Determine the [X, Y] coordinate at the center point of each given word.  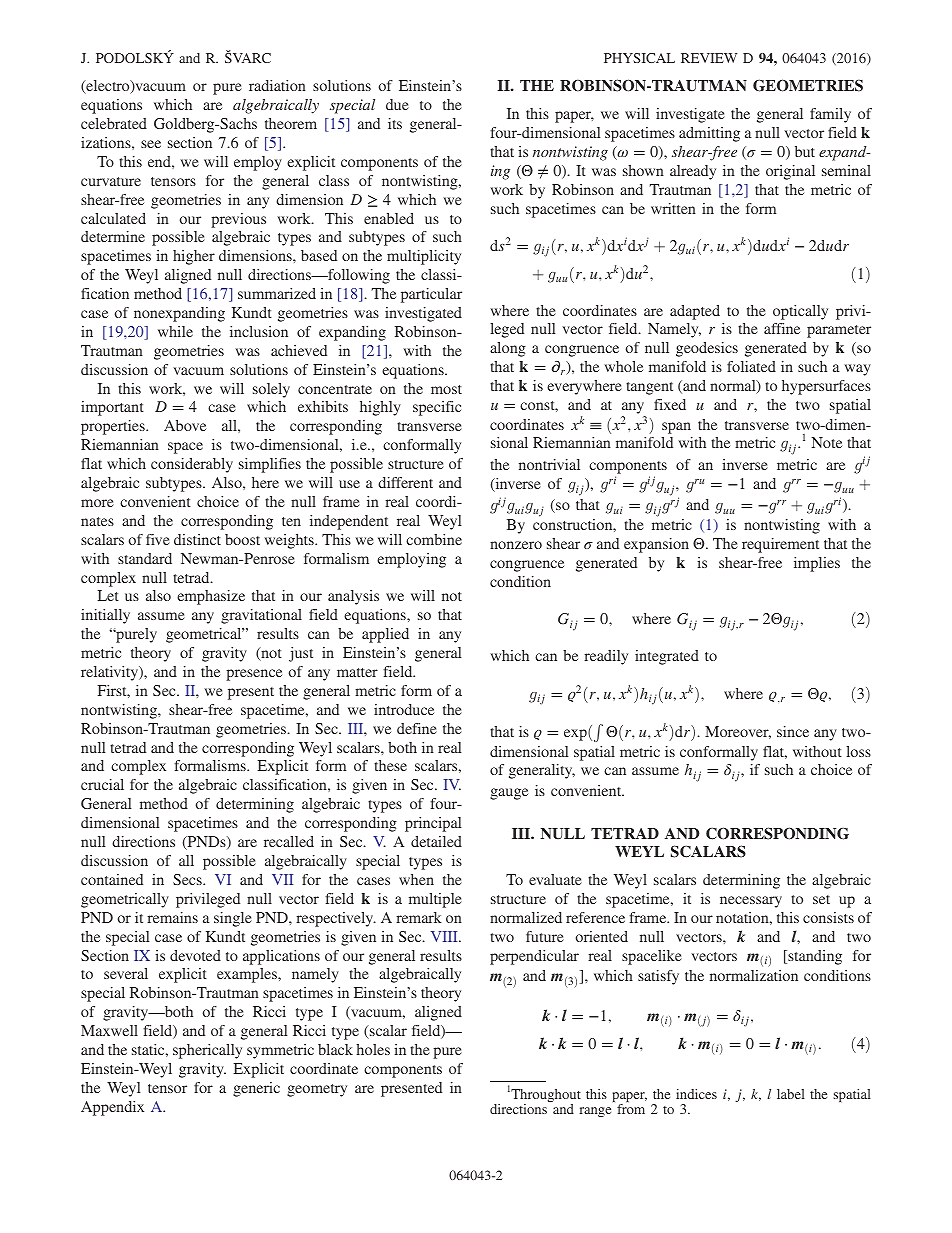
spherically [207, 1051]
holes [373, 1049]
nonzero [516, 545]
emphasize [211, 597]
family [830, 115]
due [397, 104]
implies [817, 564]
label [791, 1094]
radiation [277, 85]
